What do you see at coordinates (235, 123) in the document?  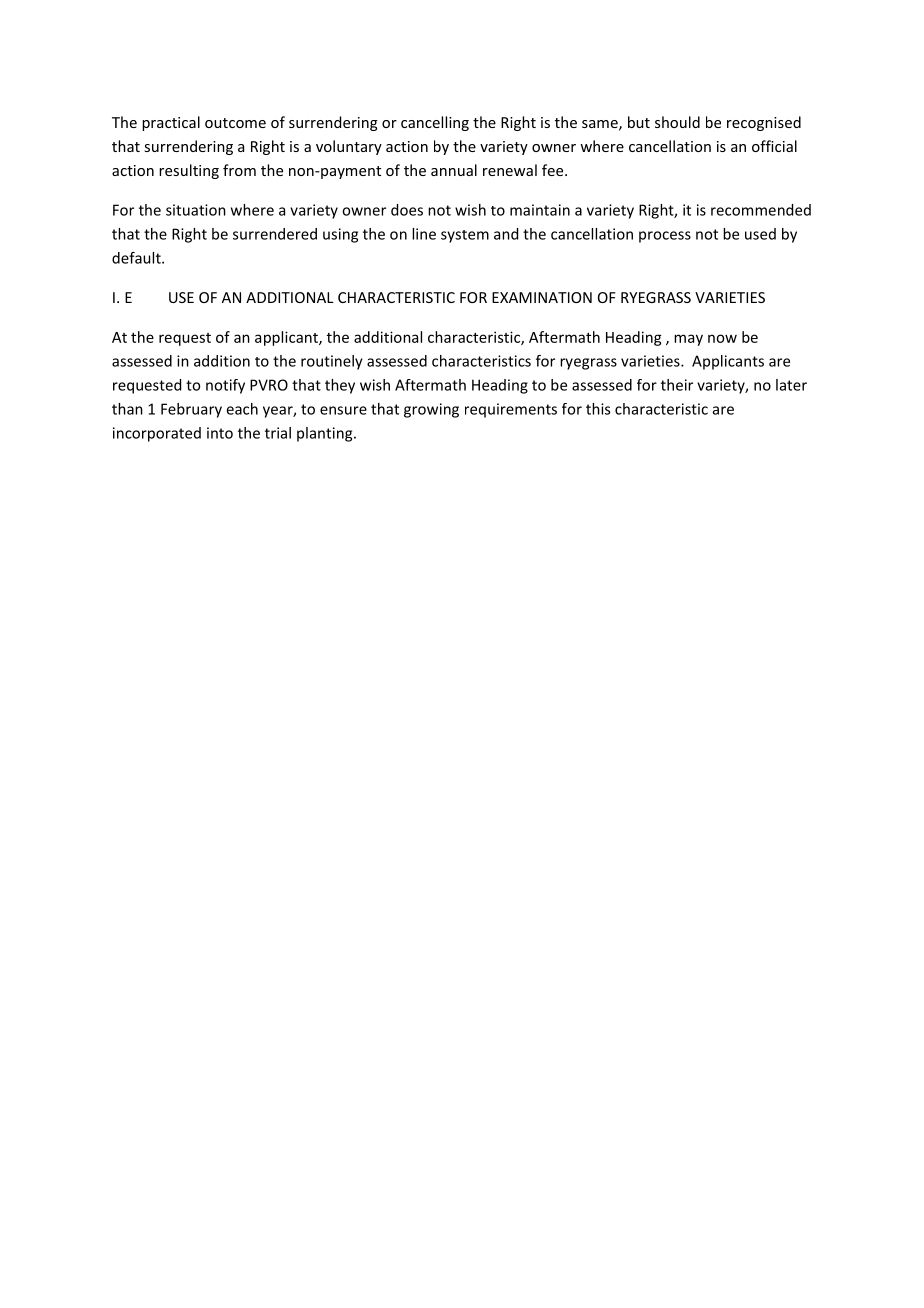 I see `outcome` at bounding box center [235, 123].
